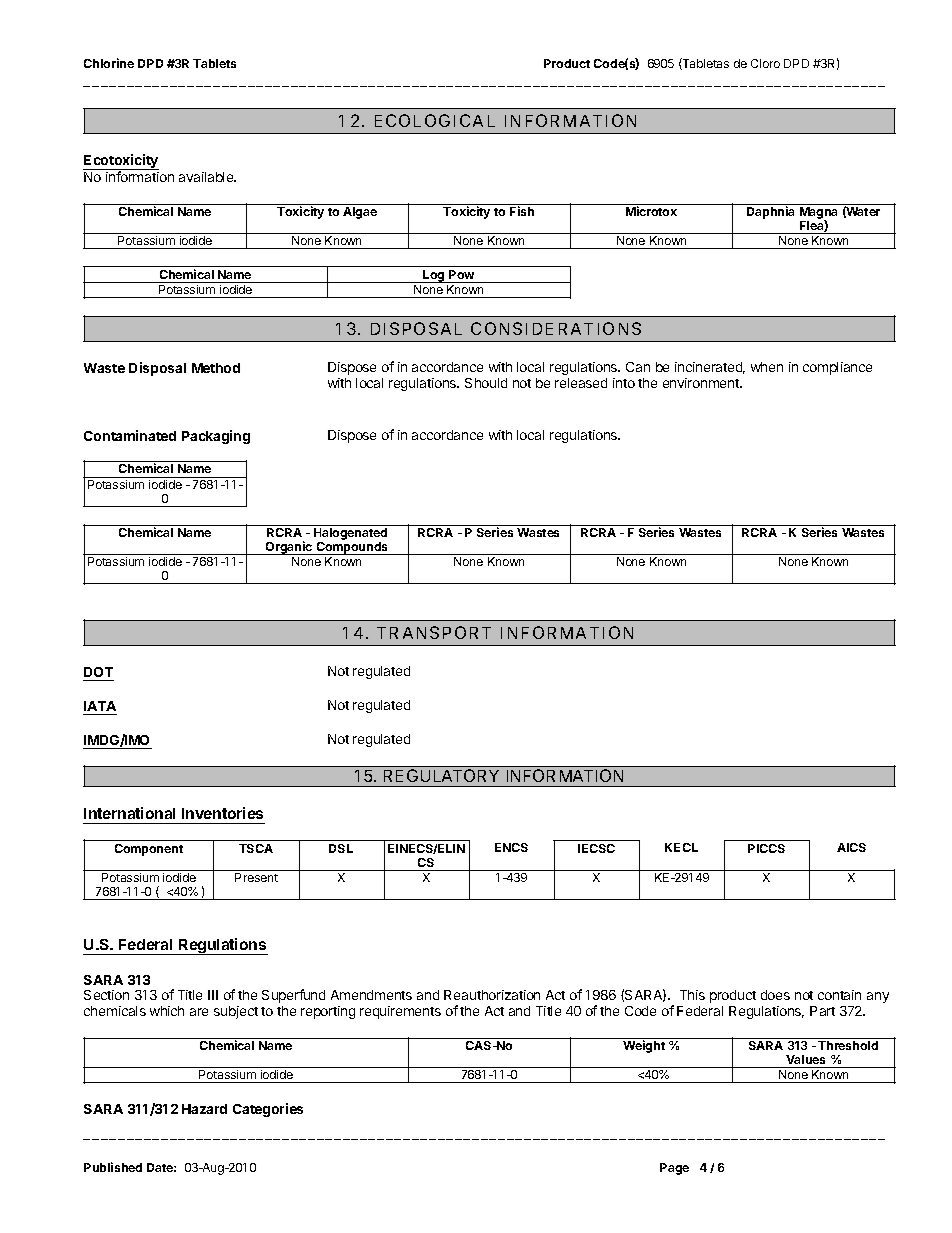 This screenshot has height=1233, width=952. What do you see at coordinates (98, 672) in the screenshot?
I see `DOT` at bounding box center [98, 672].
